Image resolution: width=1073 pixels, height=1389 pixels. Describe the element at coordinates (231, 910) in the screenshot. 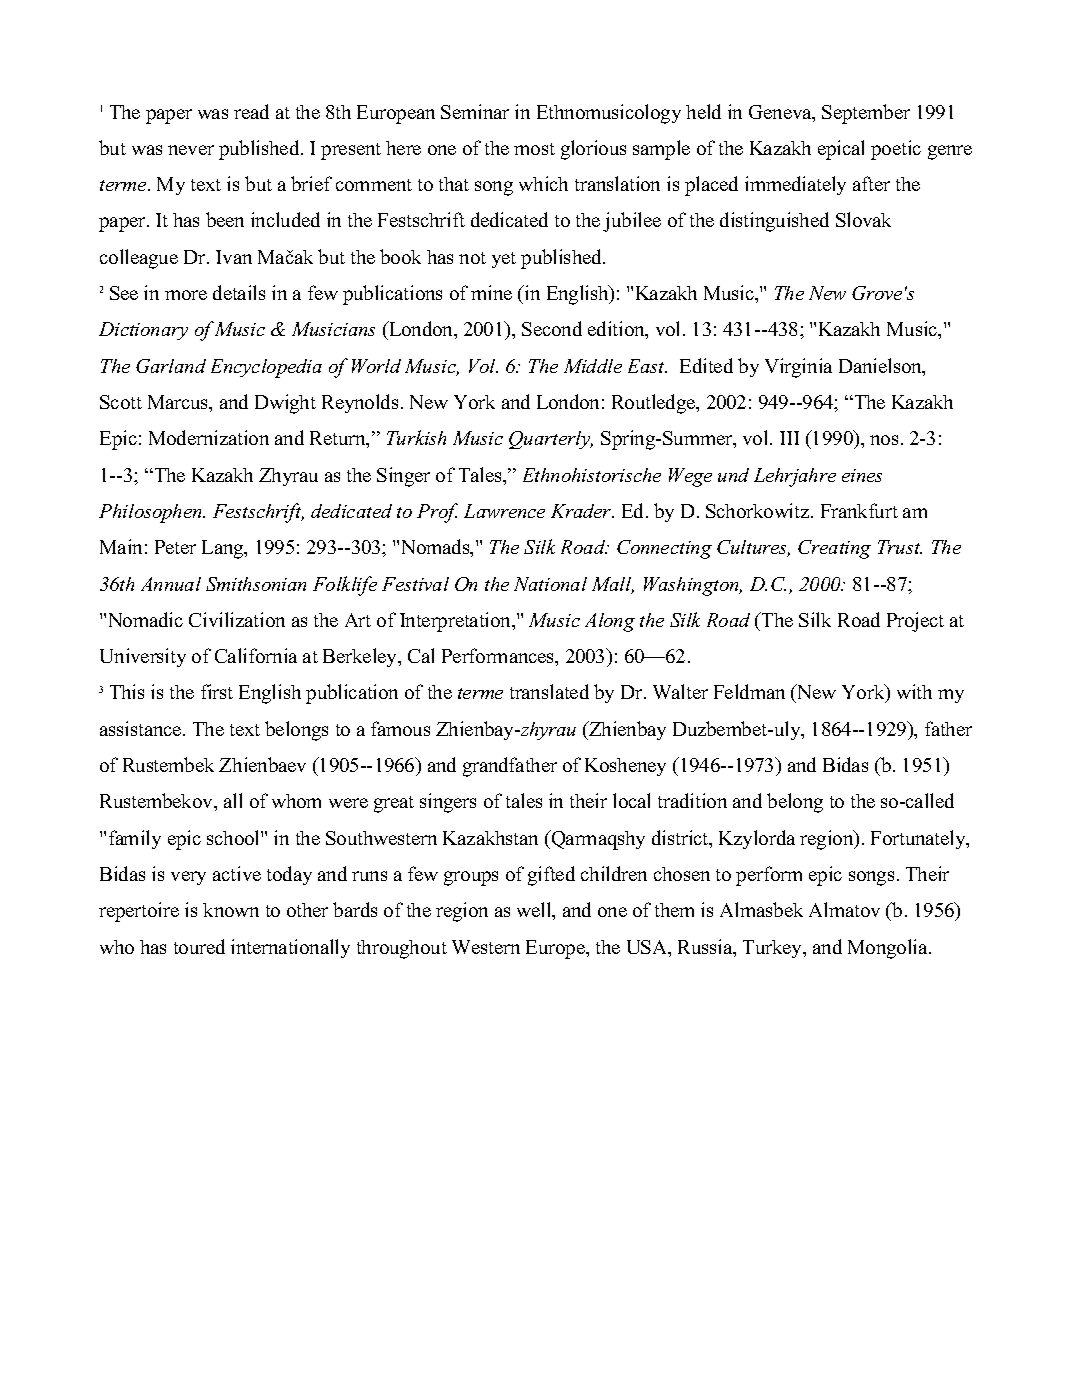

I see `known` at that location.
